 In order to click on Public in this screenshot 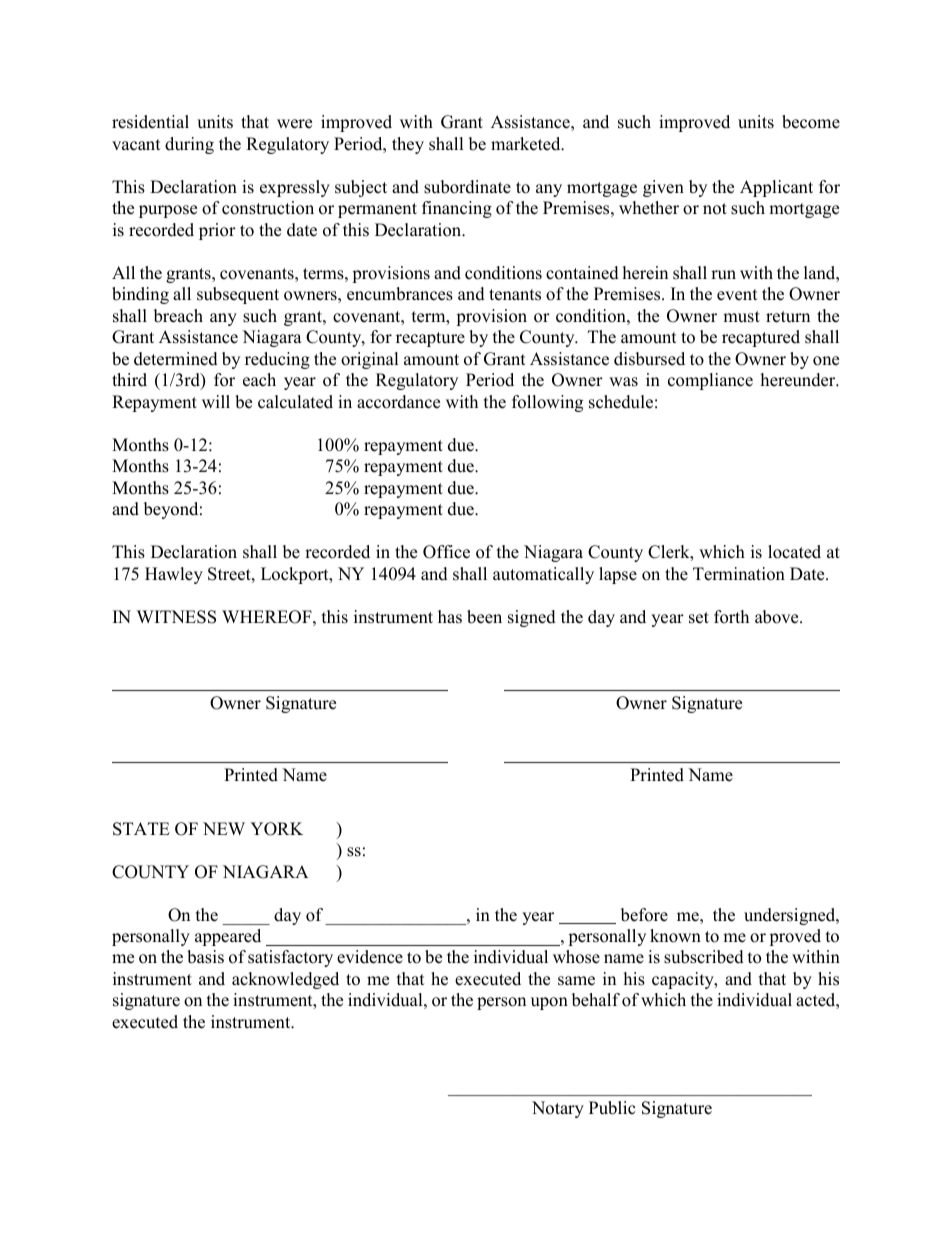, I will do `click(612, 1108)`.
